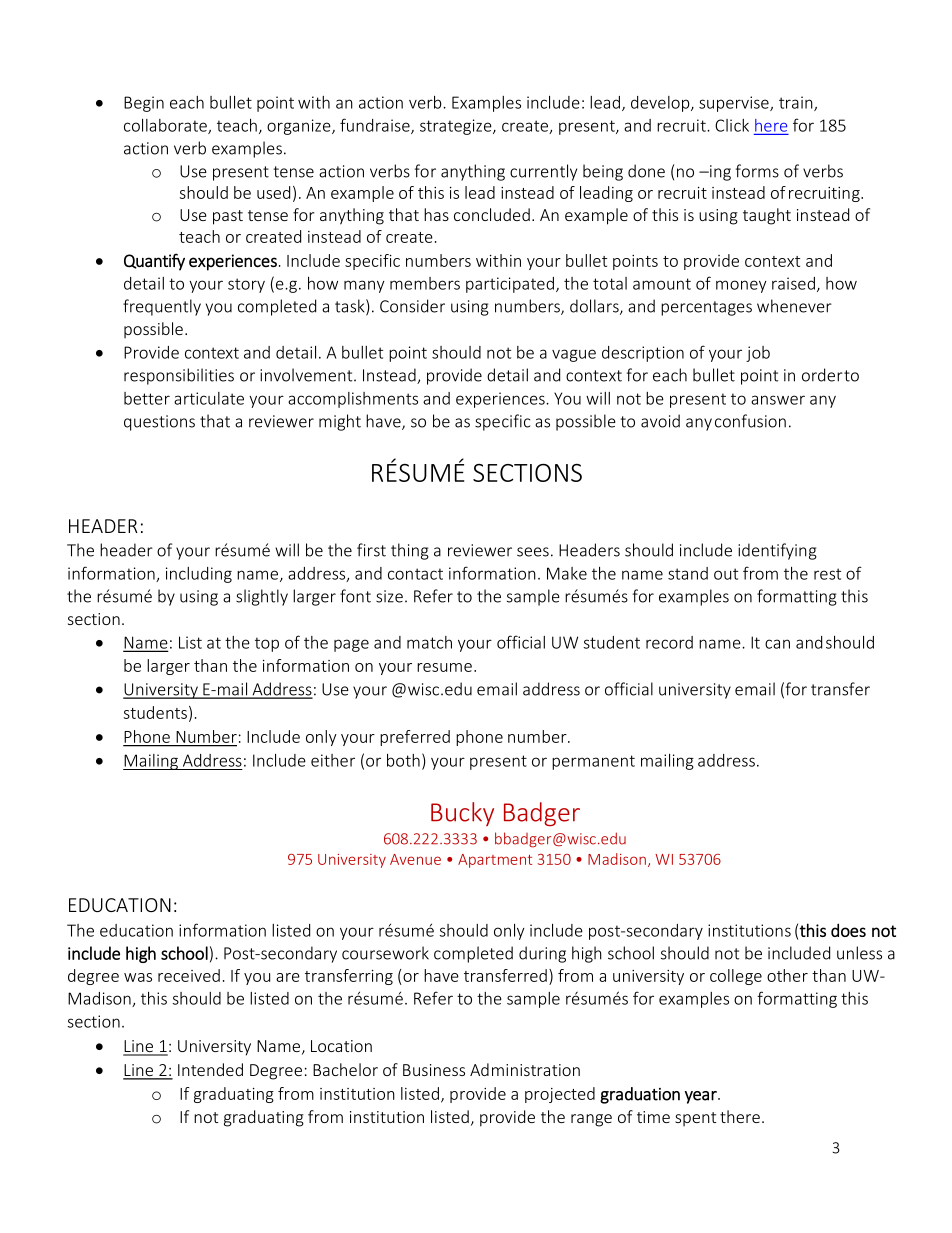 Image resolution: width=952 pixels, height=1233 pixels. I want to click on Click, so click(732, 125).
